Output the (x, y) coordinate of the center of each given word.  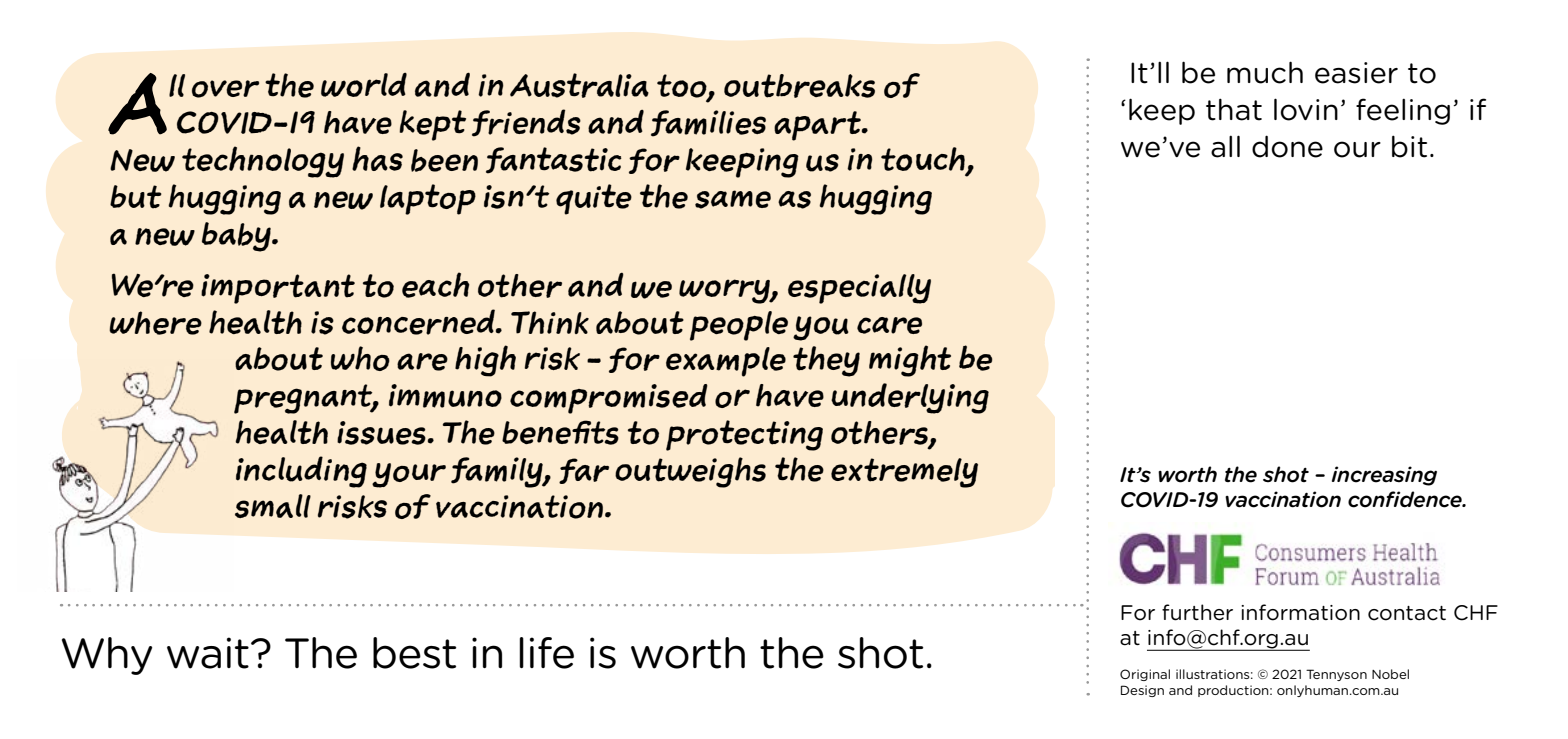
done (1287, 146)
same (733, 199)
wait (208, 653)
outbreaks (799, 86)
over (225, 89)
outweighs (690, 472)
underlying (910, 398)
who (360, 358)
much (1265, 72)
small (273, 506)
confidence (1406, 499)
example (726, 362)
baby (237, 237)
